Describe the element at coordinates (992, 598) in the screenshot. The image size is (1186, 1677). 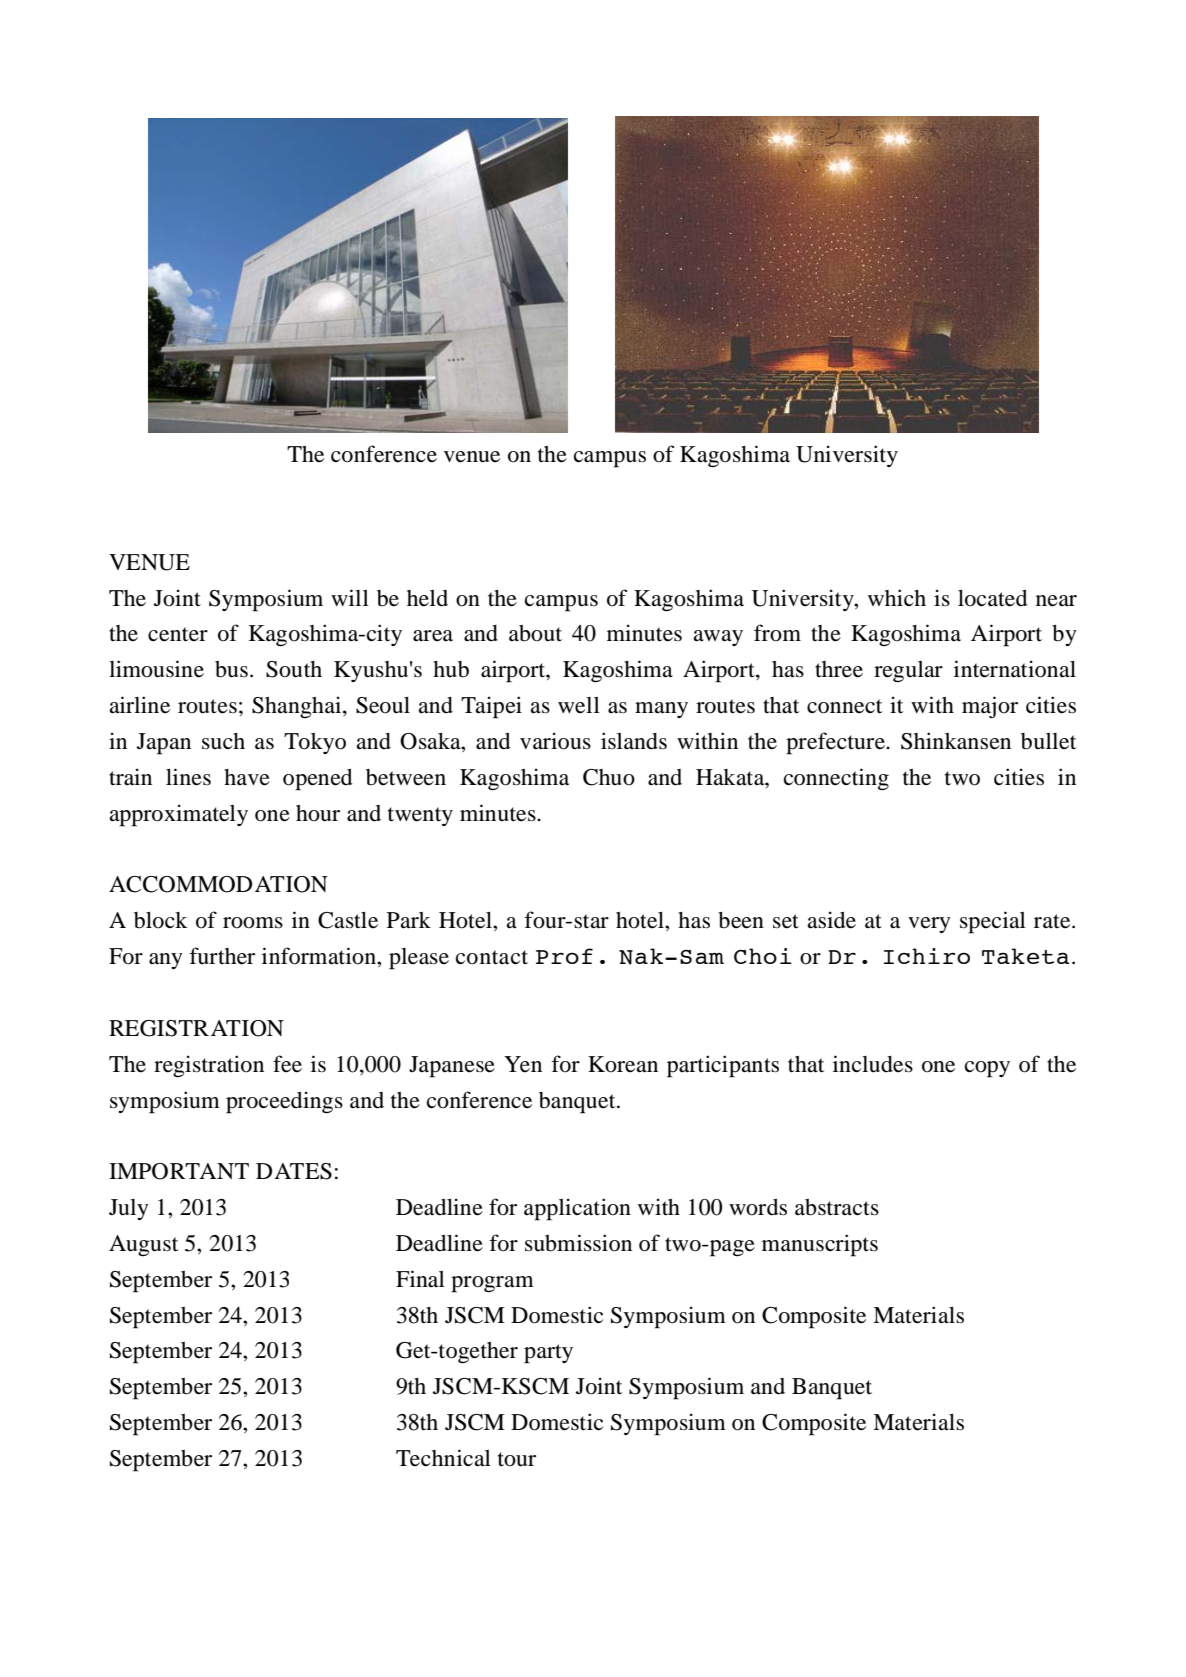
I see `located` at that location.
